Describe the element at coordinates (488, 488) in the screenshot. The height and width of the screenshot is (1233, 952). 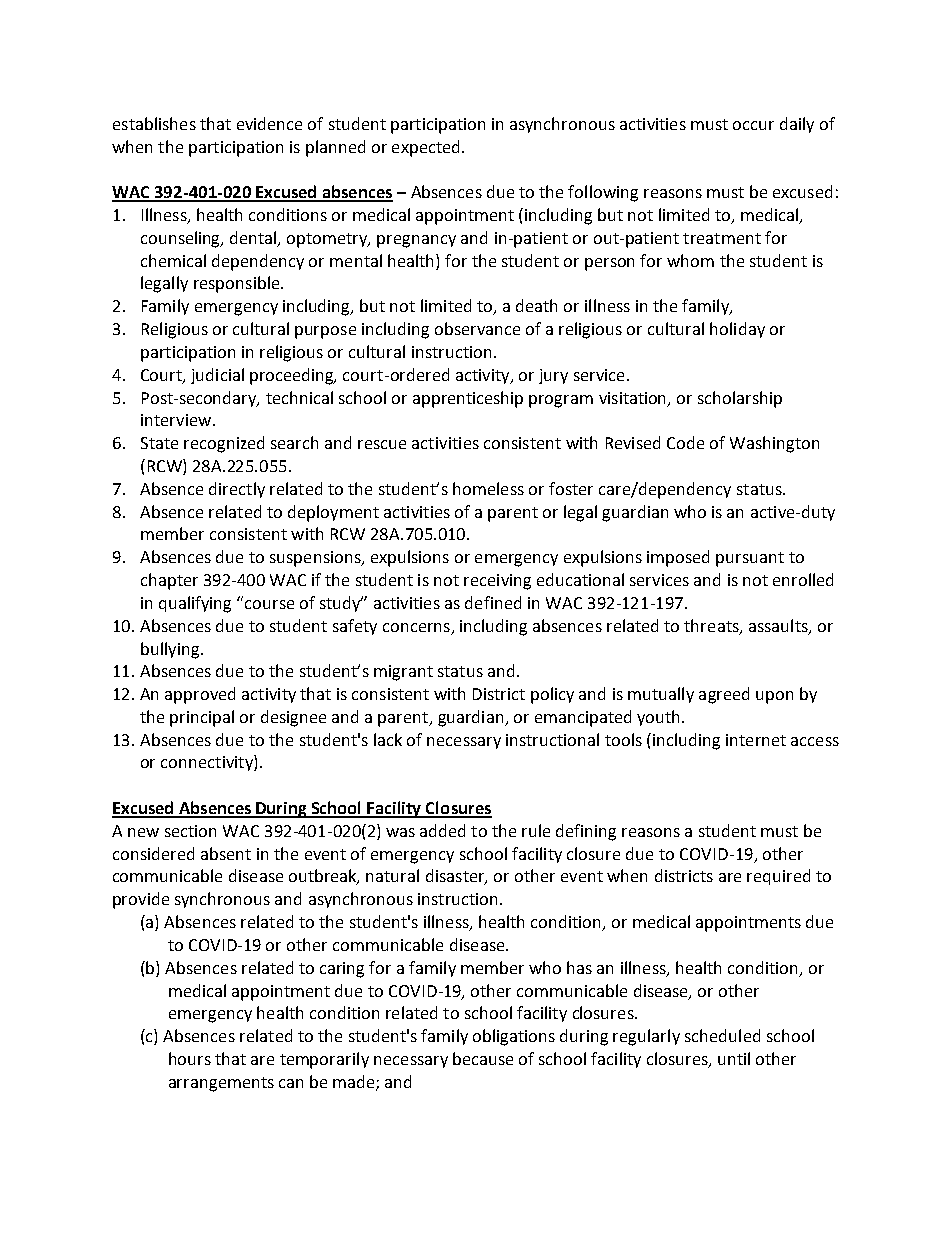
I see `homeless` at that location.
